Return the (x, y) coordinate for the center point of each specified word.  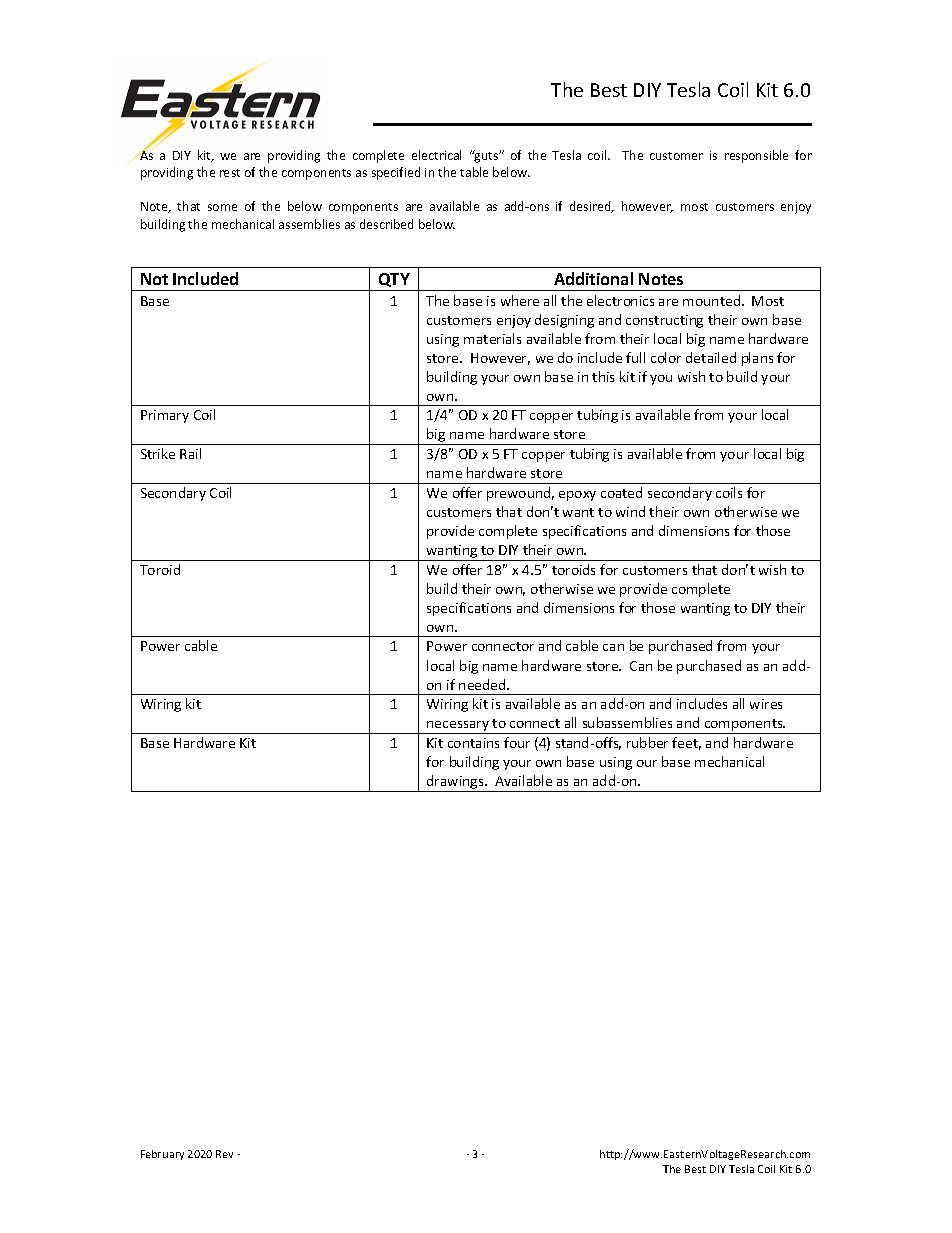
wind (630, 511)
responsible (756, 156)
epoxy (577, 496)
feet (686, 743)
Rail (190, 453)
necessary (458, 727)
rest (230, 173)
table (474, 172)
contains (473, 743)
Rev (224, 1154)
